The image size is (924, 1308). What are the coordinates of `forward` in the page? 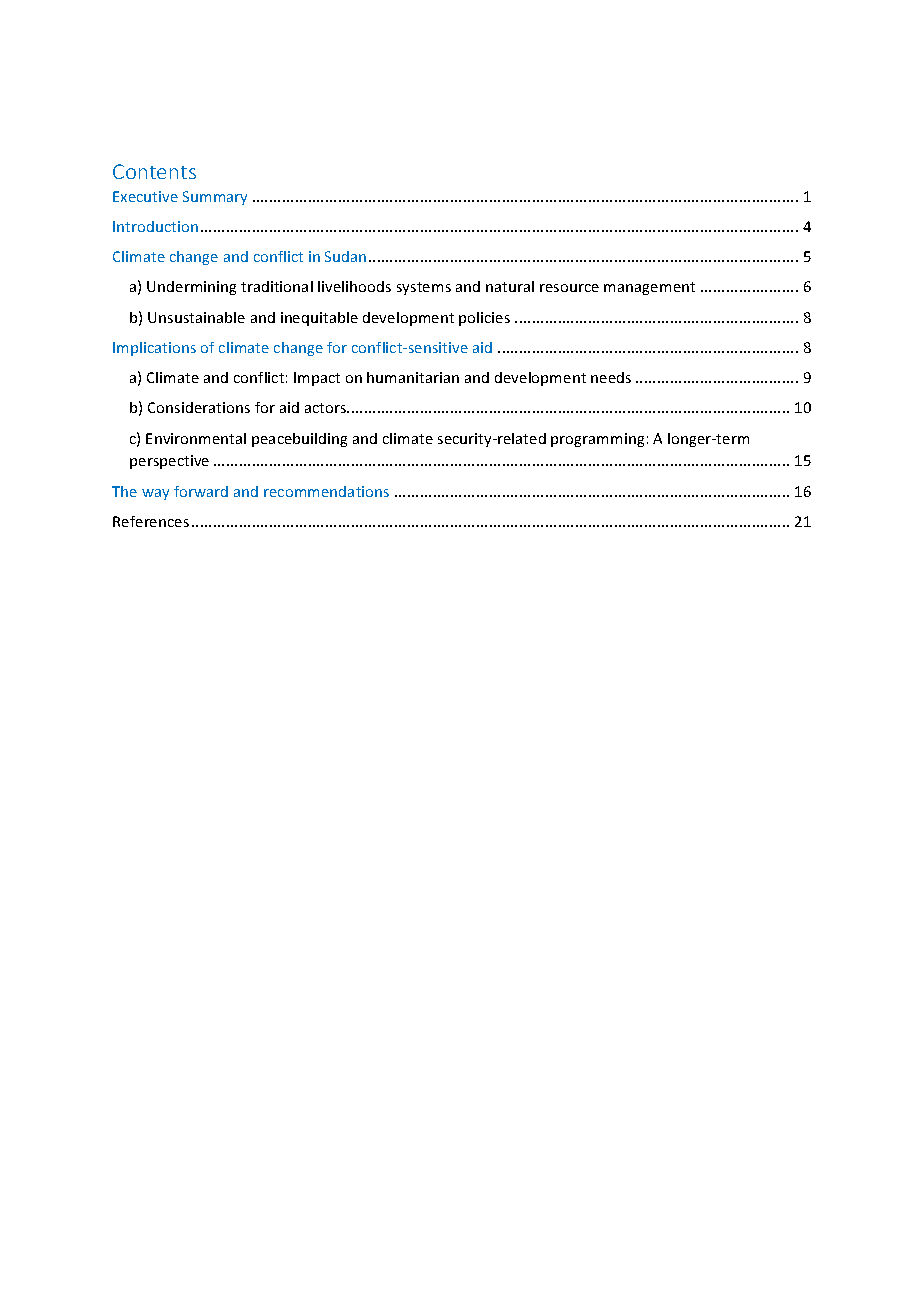 It's located at (201, 491).
